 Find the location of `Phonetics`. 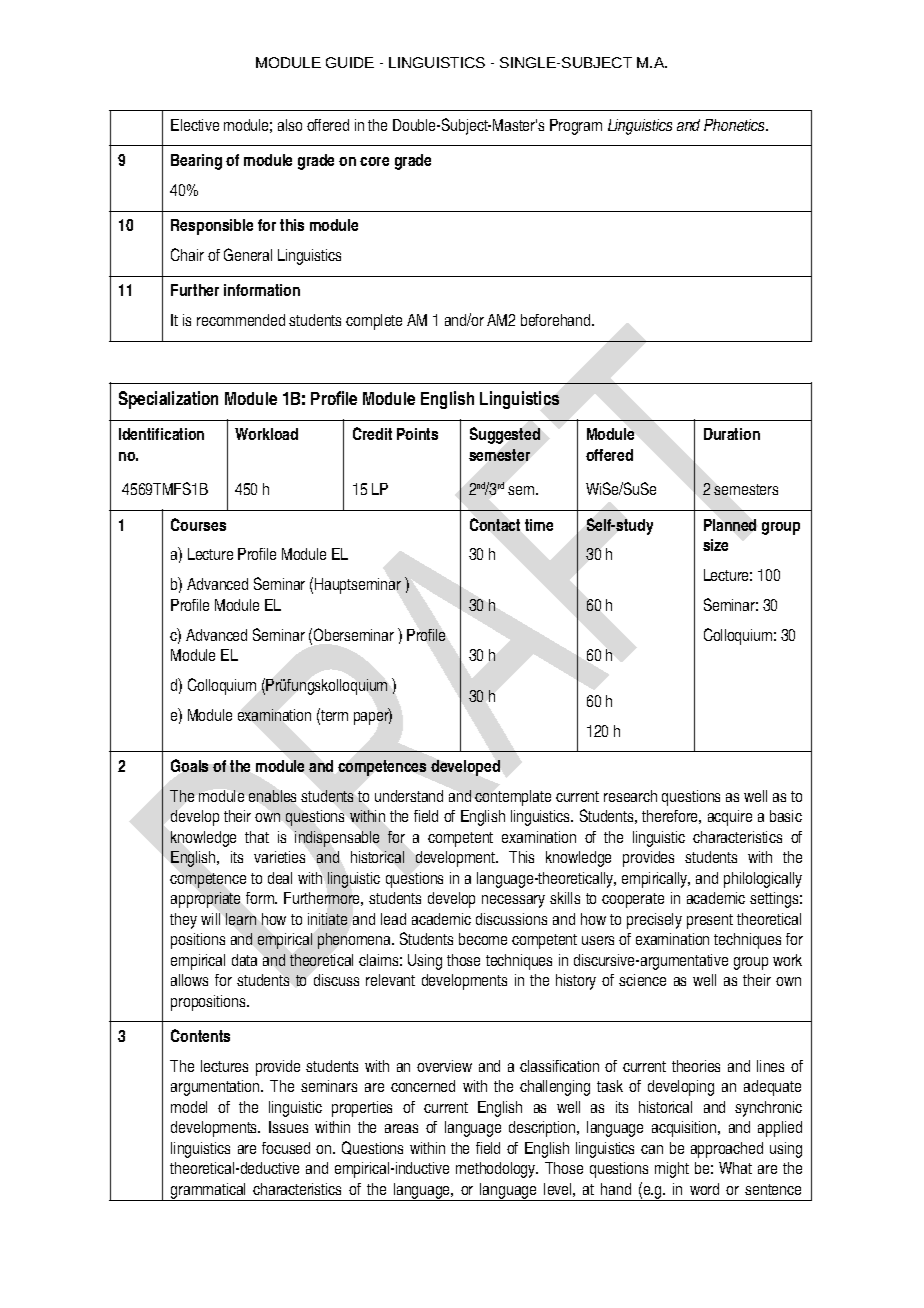

Phonetics is located at coordinates (736, 125).
